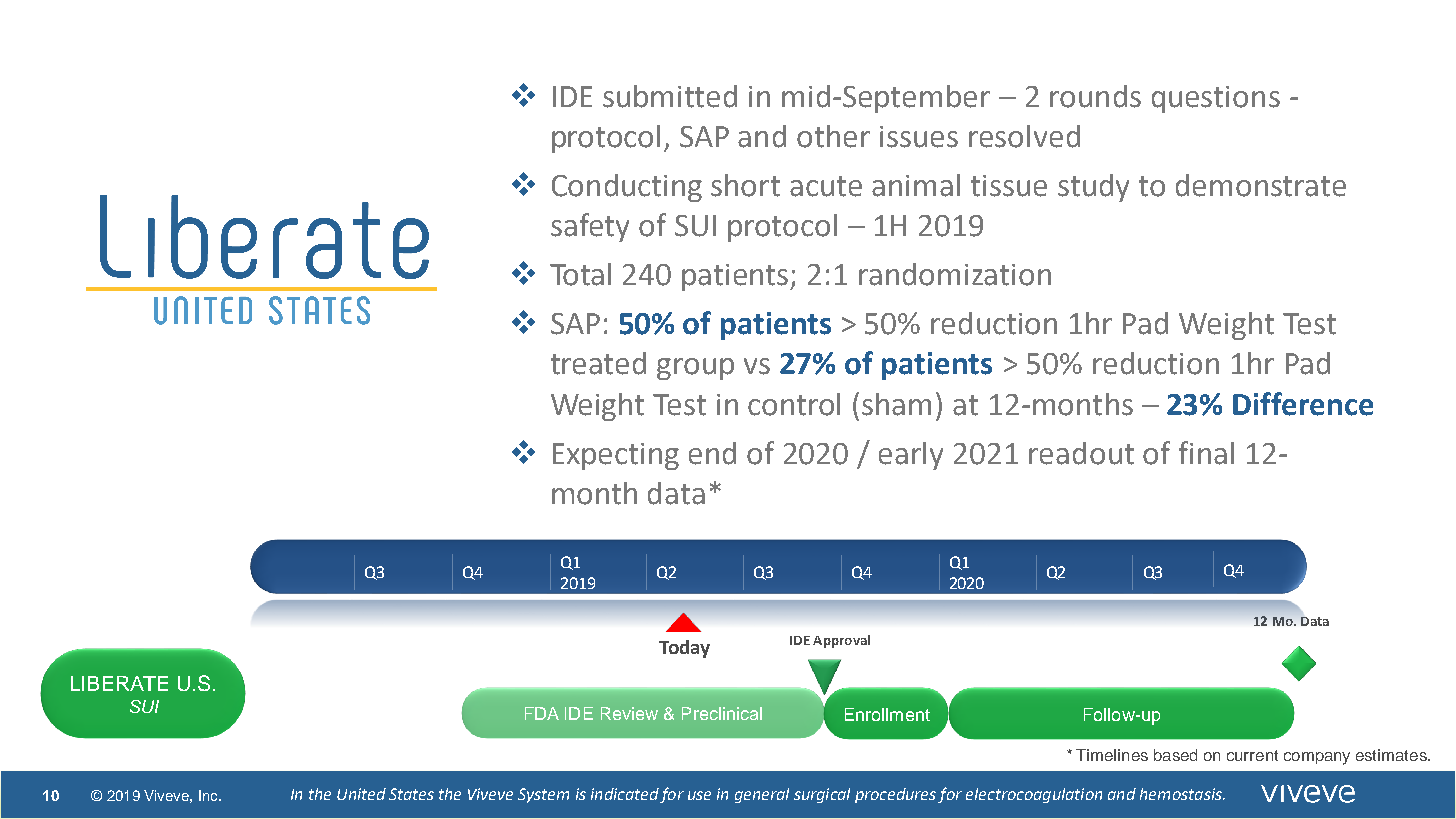  What do you see at coordinates (955, 274) in the screenshot?
I see `randomization` at bounding box center [955, 274].
